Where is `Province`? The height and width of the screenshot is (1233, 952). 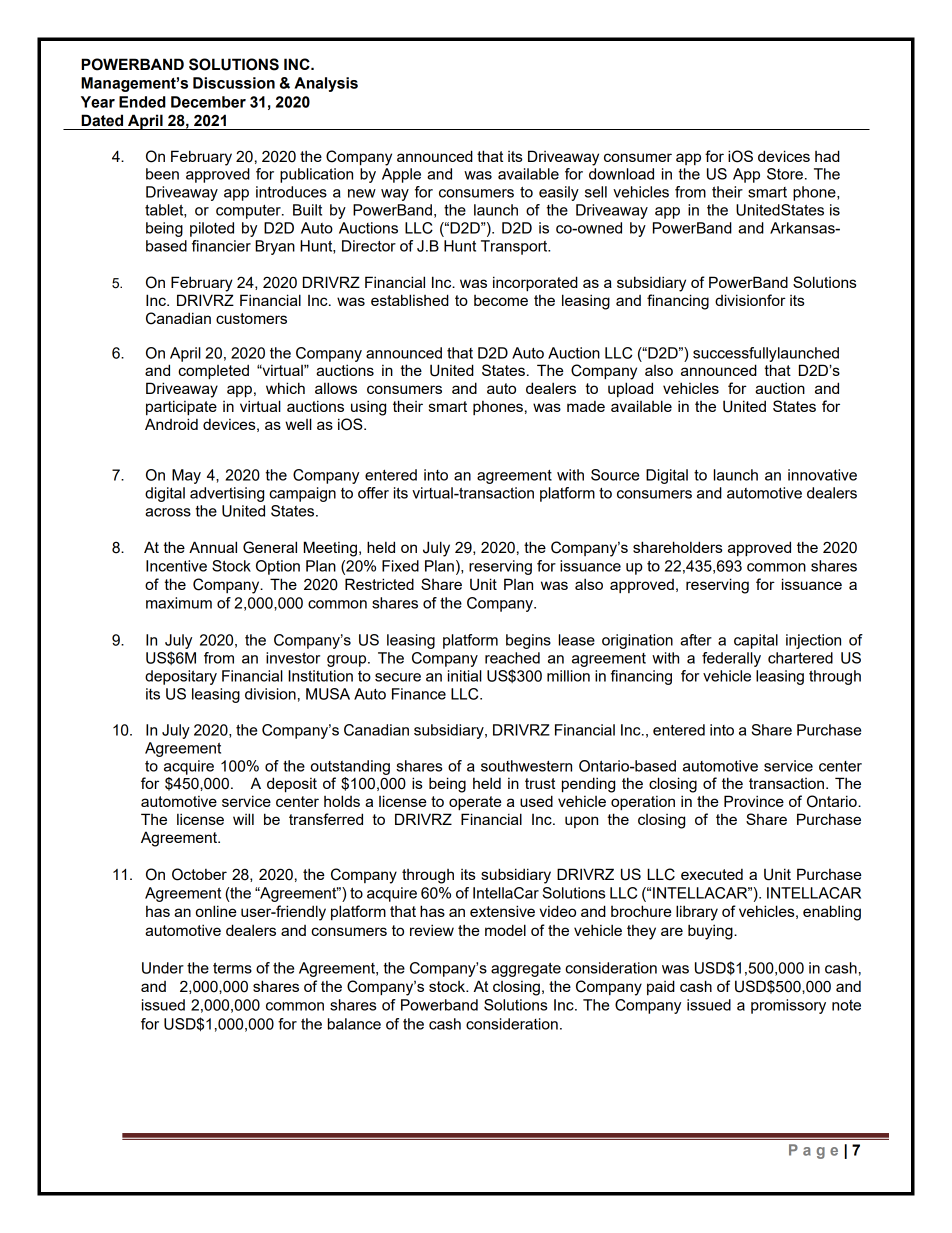
Province is located at coordinates (754, 801).
